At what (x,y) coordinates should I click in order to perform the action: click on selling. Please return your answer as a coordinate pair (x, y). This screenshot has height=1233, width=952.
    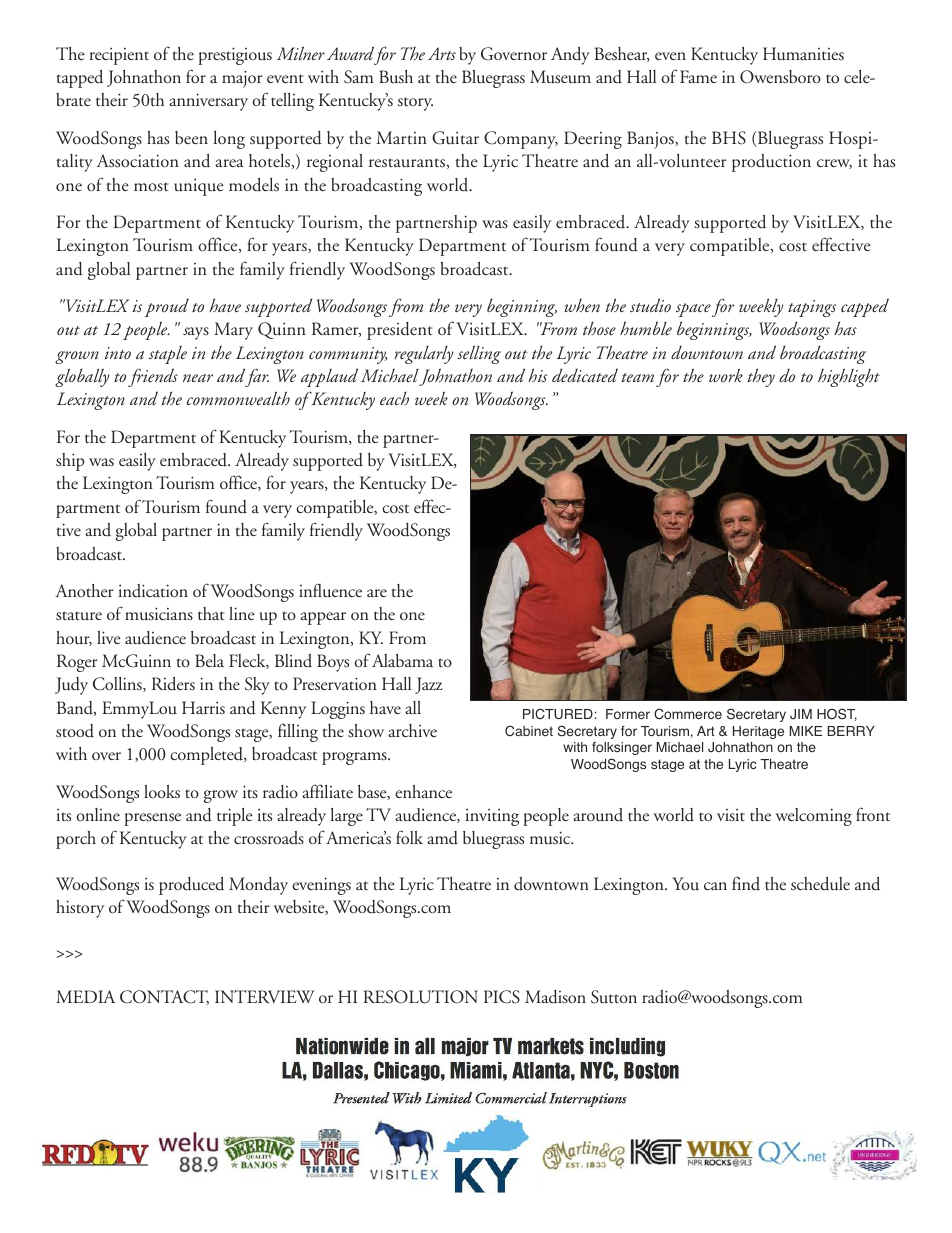
    Looking at the image, I should click on (479, 354).
